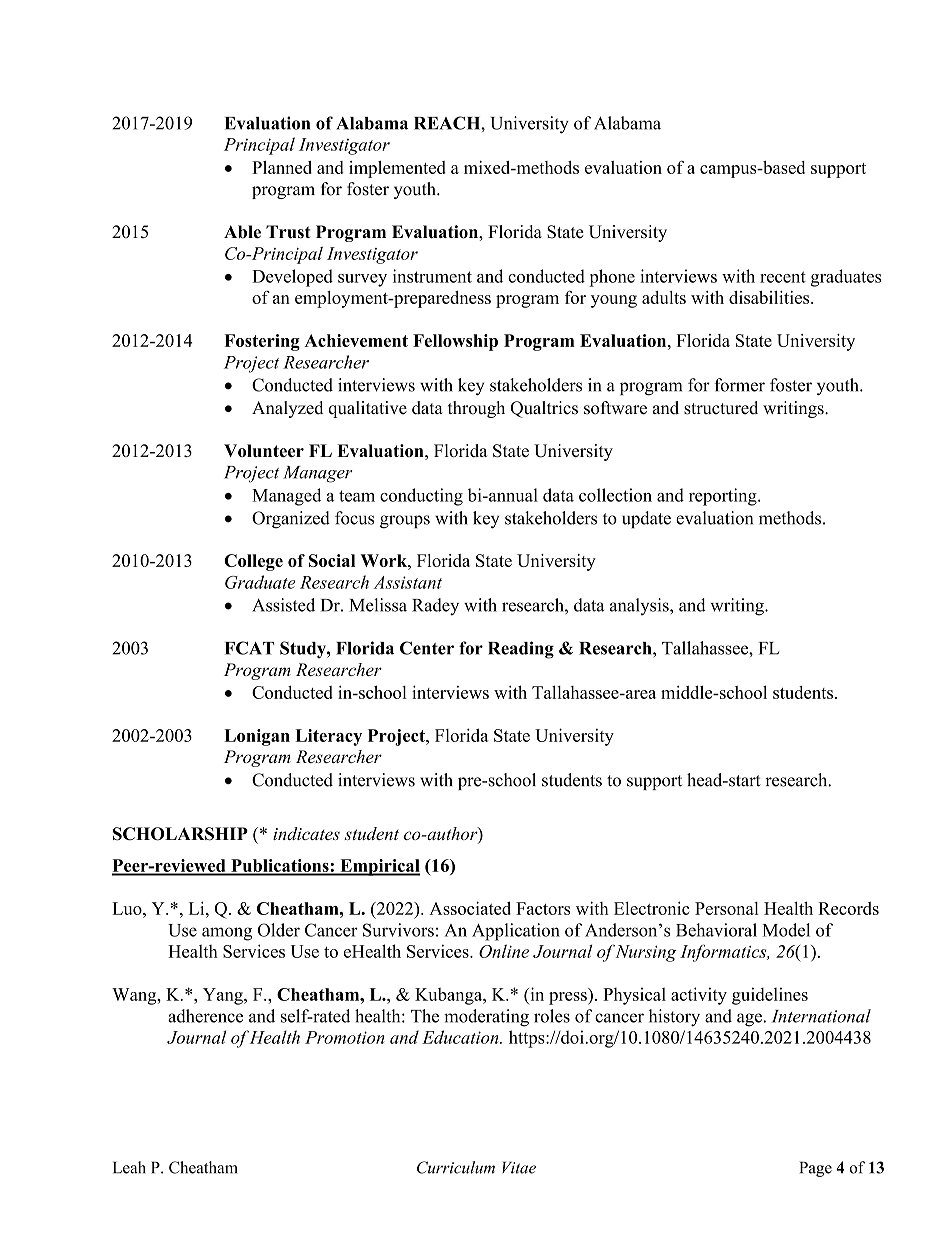  What do you see at coordinates (227, 934) in the screenshot?
I see `among` at bounding box center [227, 934].
